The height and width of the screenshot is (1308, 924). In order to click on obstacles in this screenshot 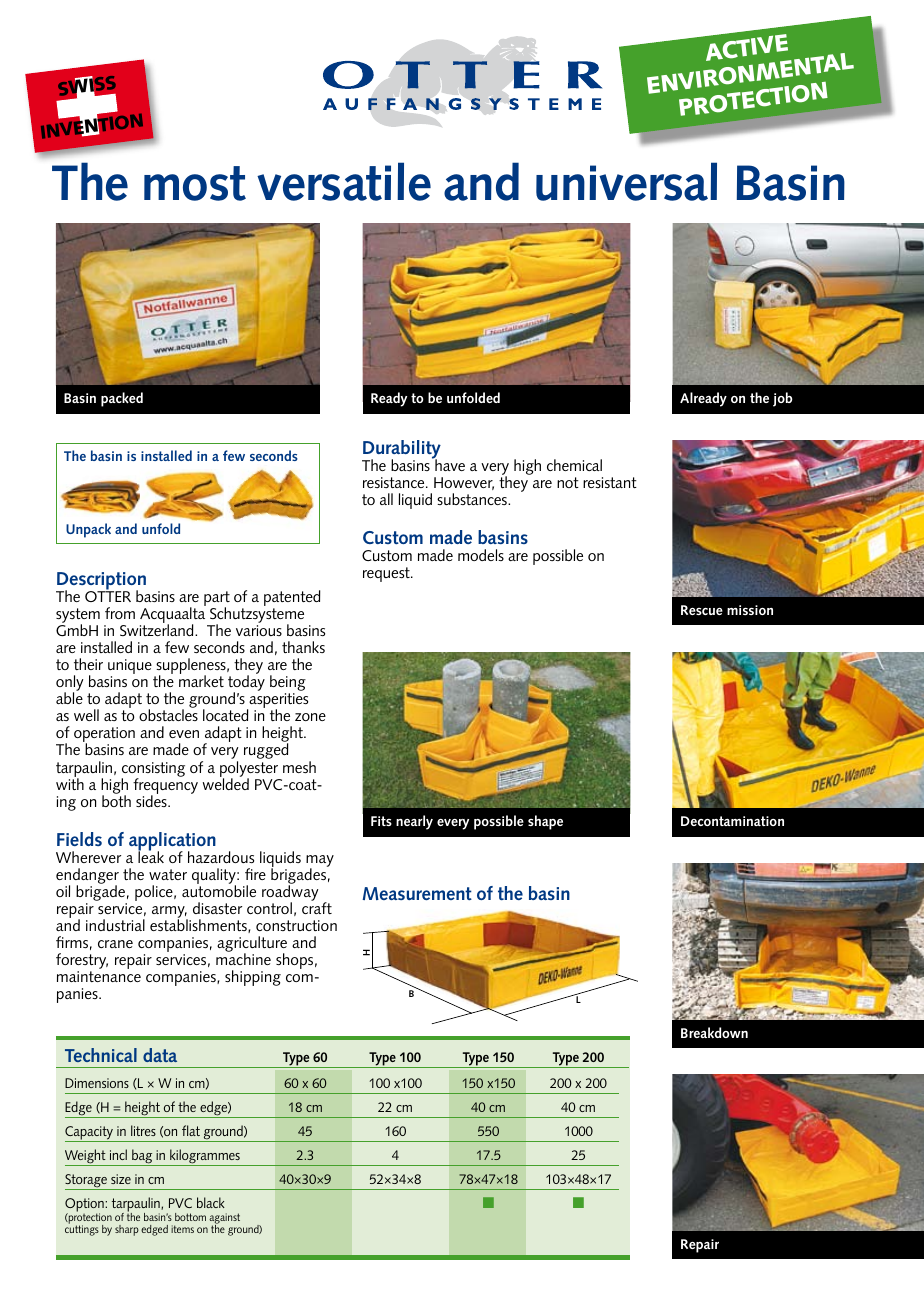, I will do `click(168, 715)`.
